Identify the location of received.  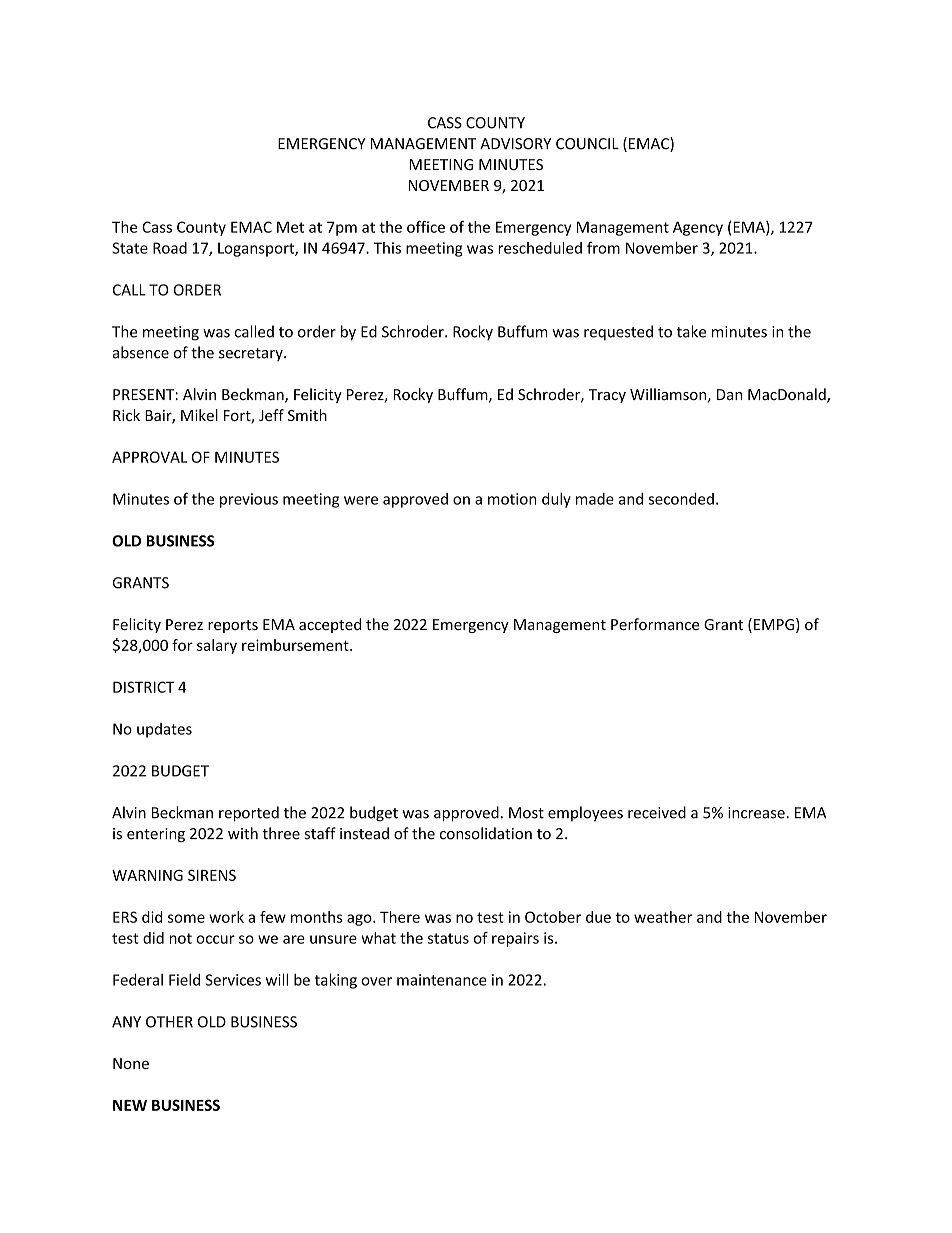
(657, 812).
